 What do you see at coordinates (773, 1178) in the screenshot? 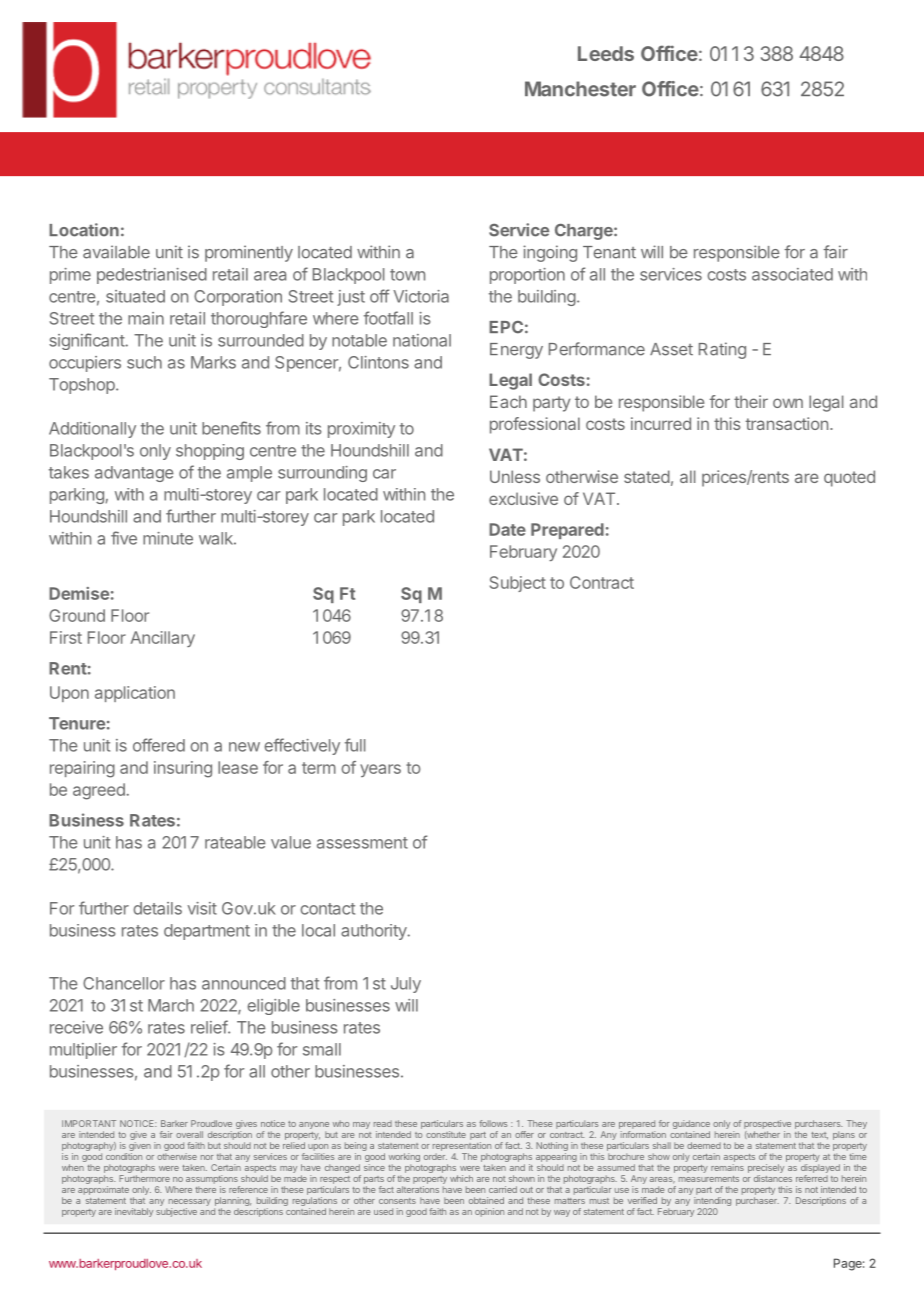
I see `distances` at bounding box center [773, 1178].
